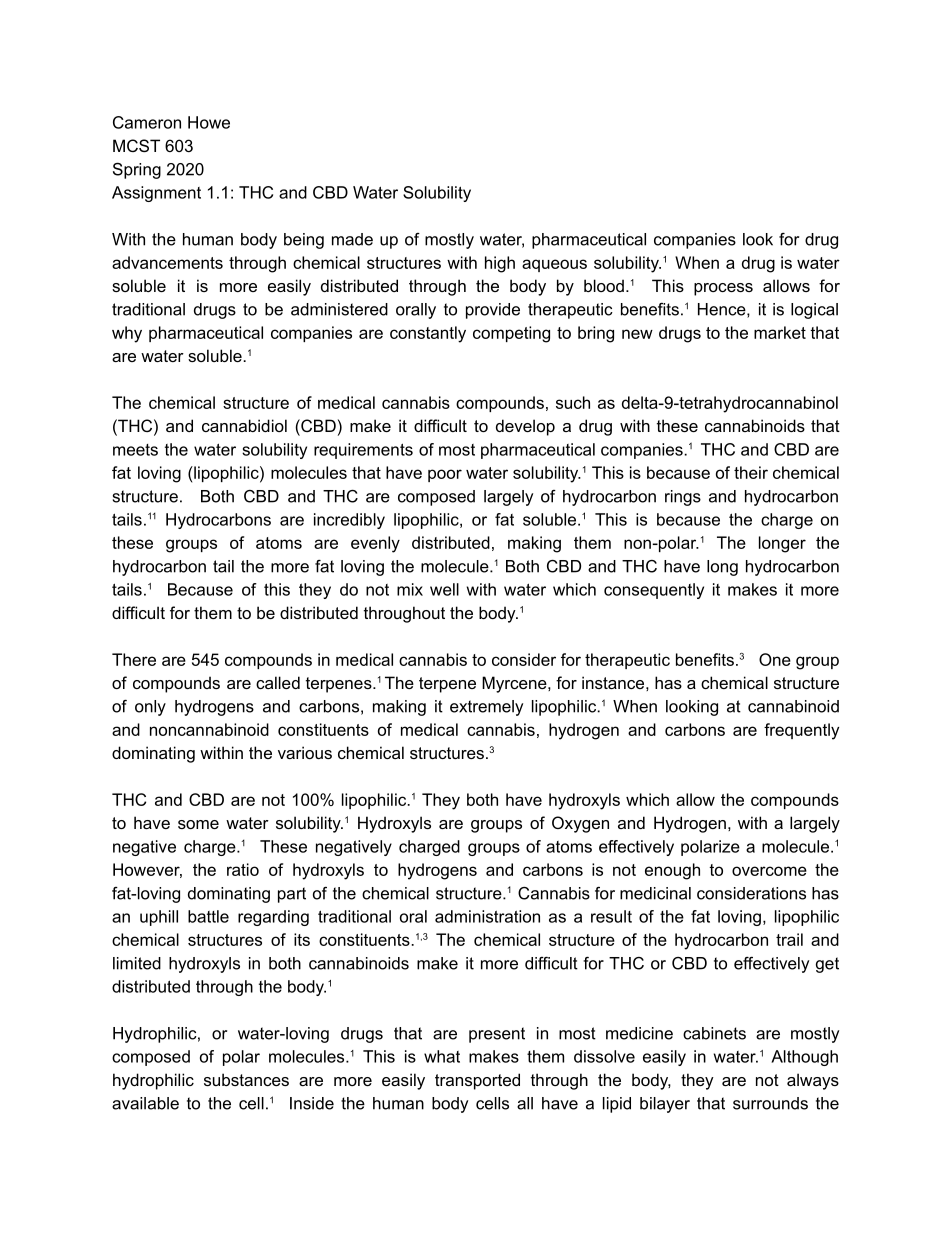  What do you see at coordinates (723, 289) in the screenshot?
I see `process` at bounding box center [723, 289].
